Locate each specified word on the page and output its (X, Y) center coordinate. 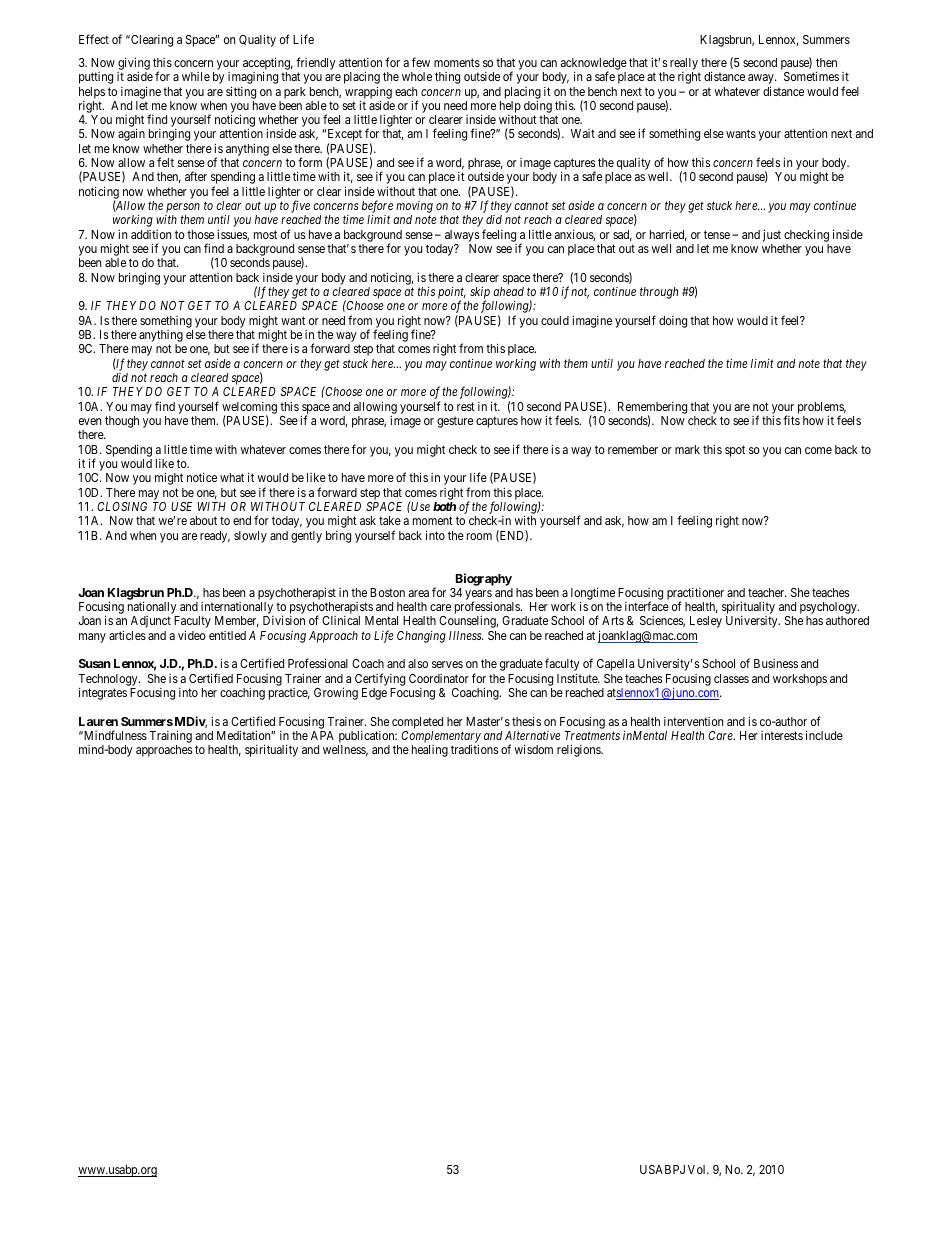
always (462, 236)
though (122, 422)
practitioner (695, 595)
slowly (250, 537)
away (762, 80)
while (196, 76)
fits (791, 420)
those (200, 234)
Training (170, 738)
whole (417, 76)
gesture (455, 422)
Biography (484, 579)
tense (717, 234)
